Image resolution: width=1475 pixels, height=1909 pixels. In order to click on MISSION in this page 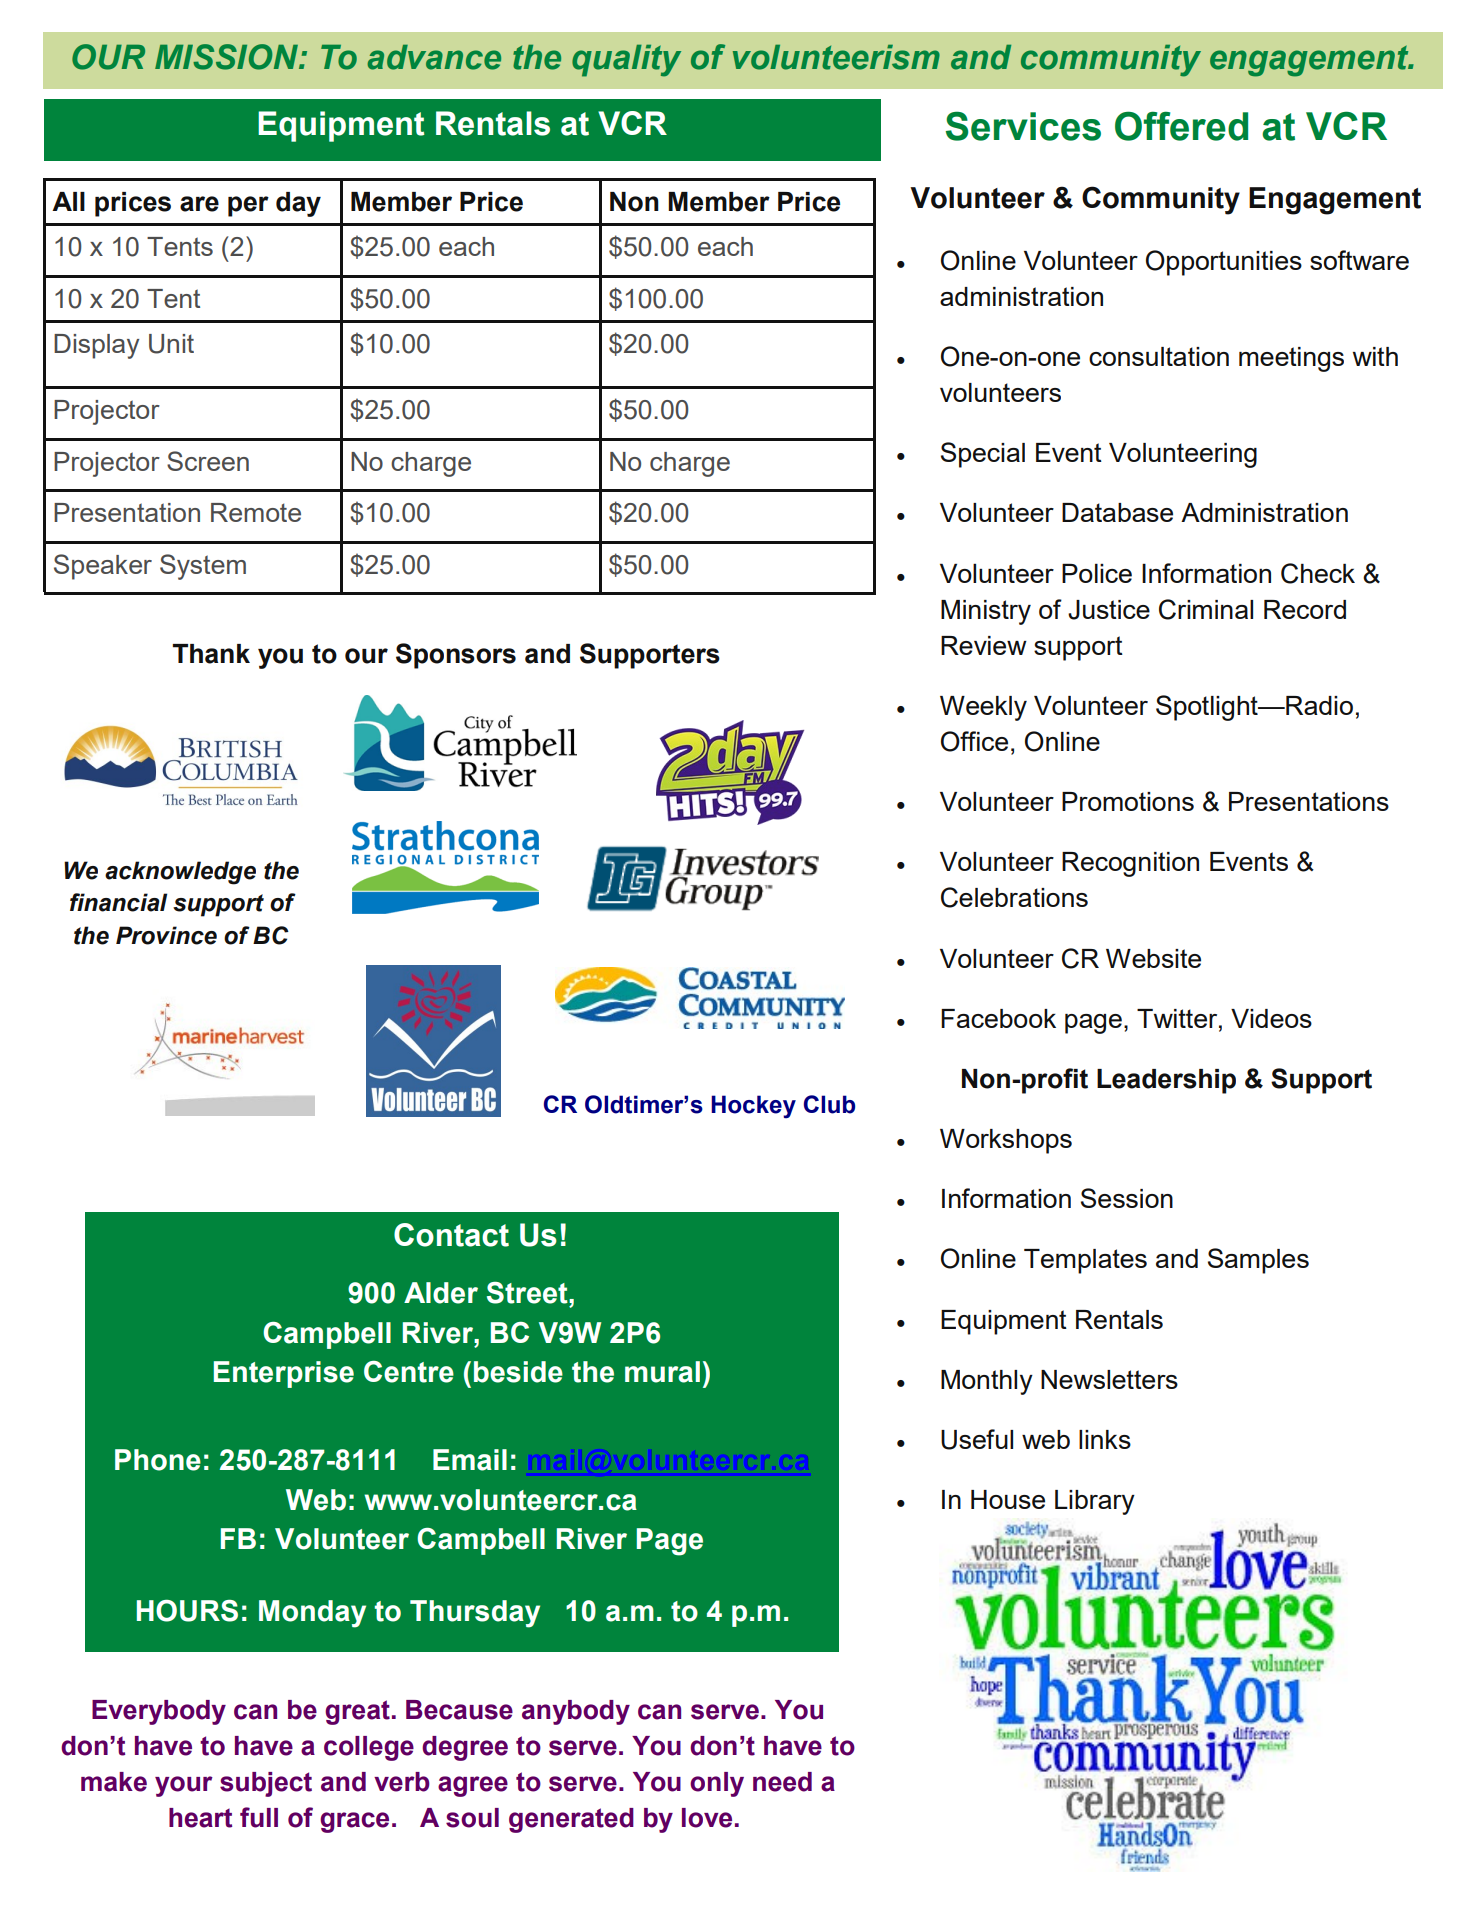, I will do `click(227, 57)`.
